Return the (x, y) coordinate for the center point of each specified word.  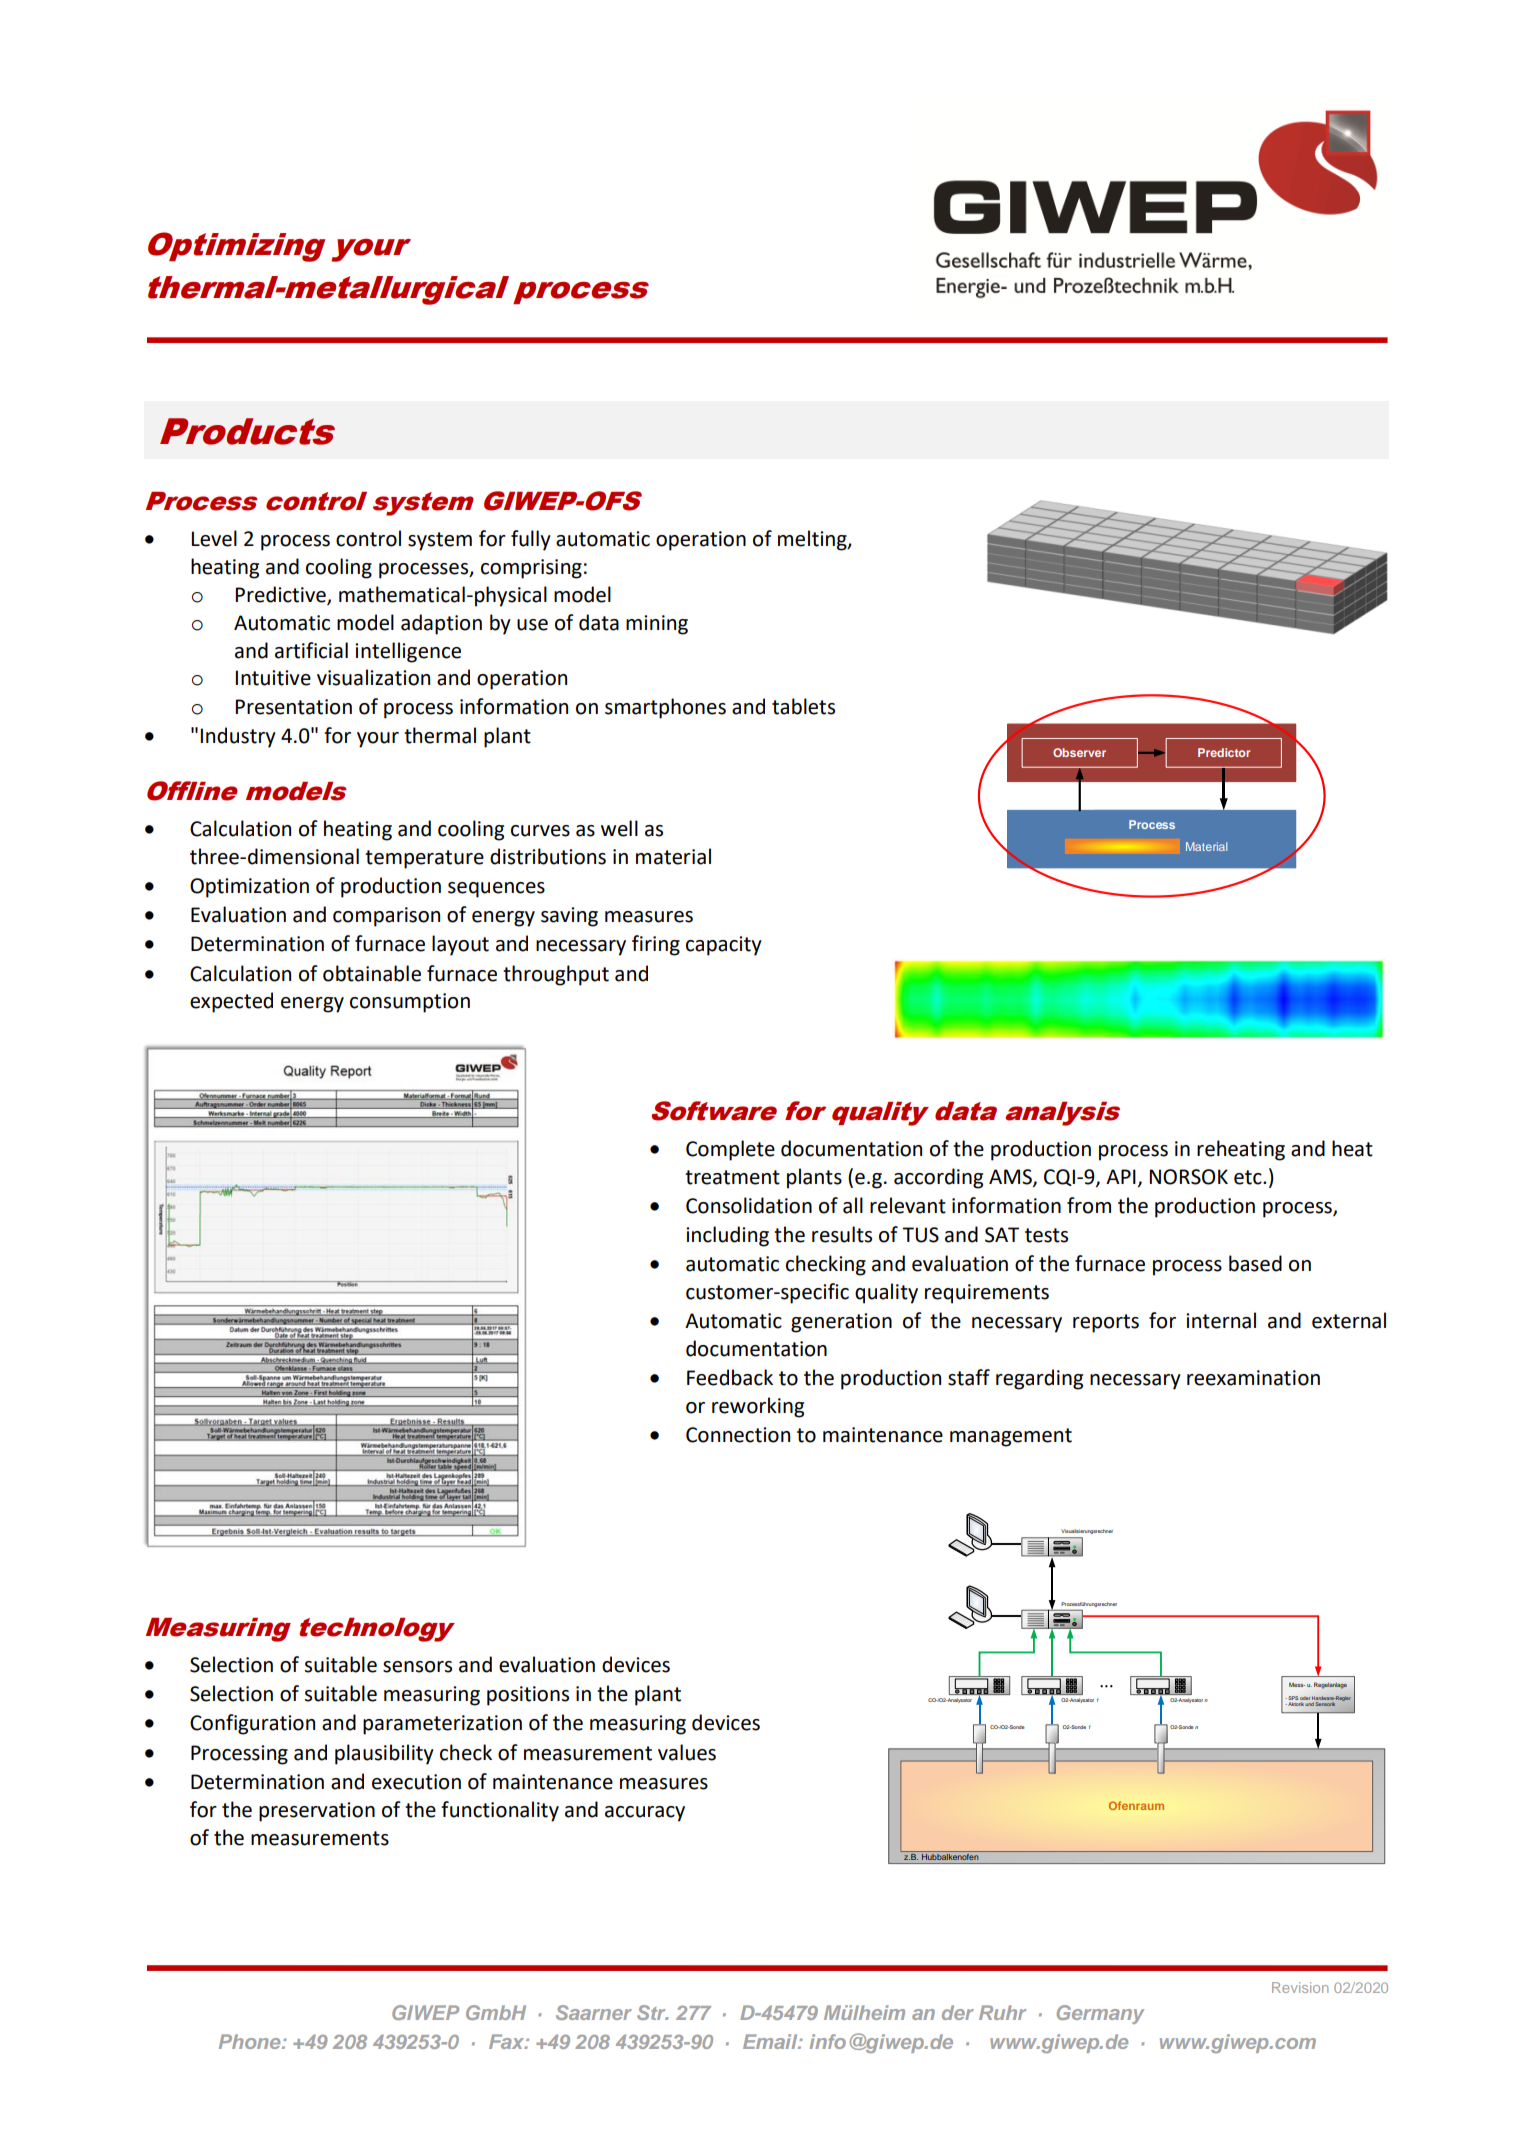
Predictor (1224, 752)
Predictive (281, 595)
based (1255, 1263)
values (687, 1752)
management (1011, 1437)
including (727, 1236)
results (842, 1234)
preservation (317, 1812)
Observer (1079, 752)
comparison (386, 917)
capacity (724, 946)
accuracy (645, 1814)
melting (813, 540)
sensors (417, 1667)
